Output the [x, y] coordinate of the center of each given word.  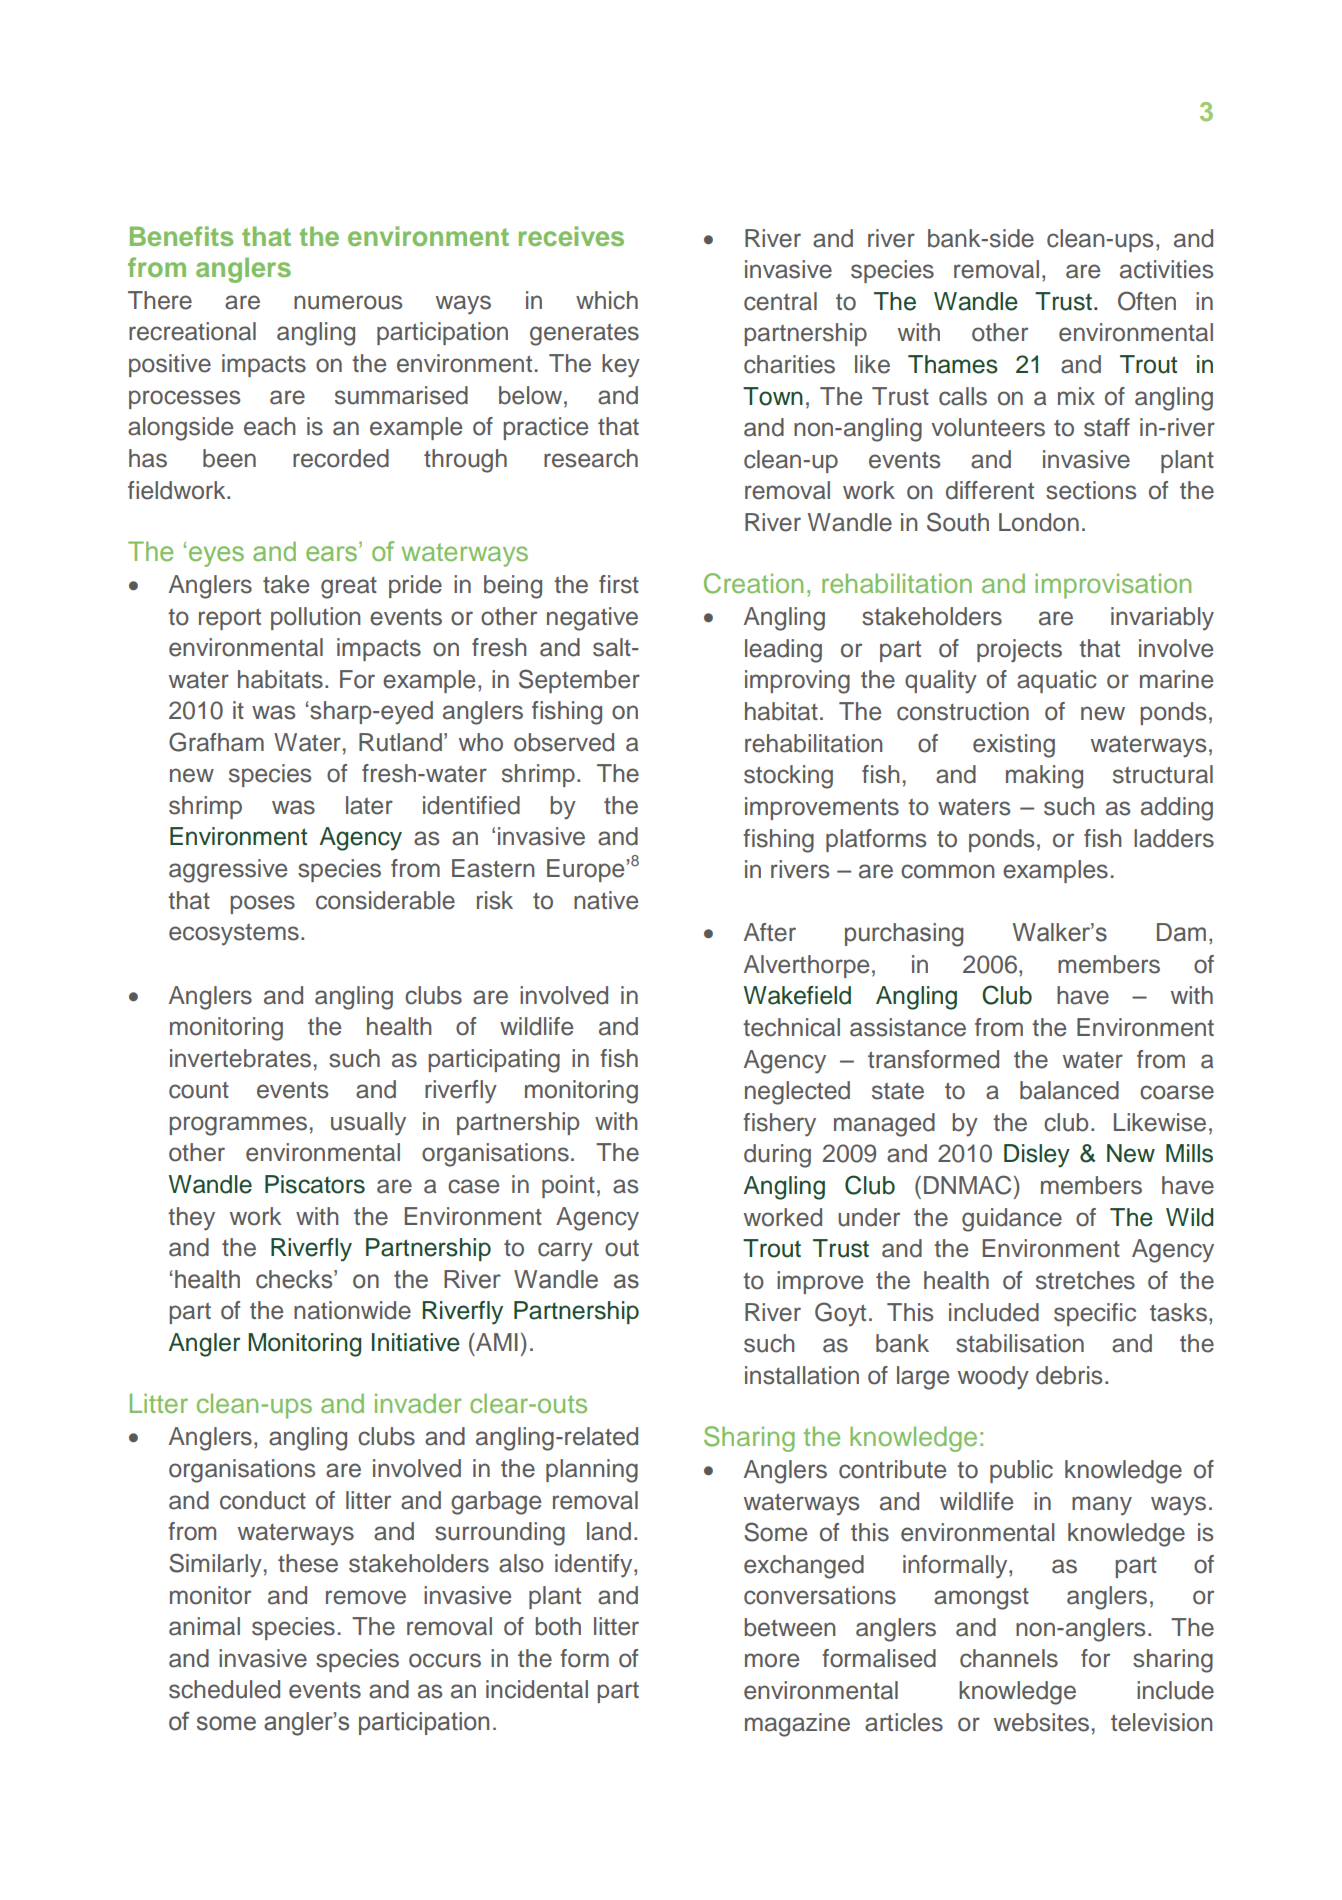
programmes [238, 1126]
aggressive [228, 871]
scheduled [224, 1689]
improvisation [1113, 586]
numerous [348, 302]
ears [331, 554]
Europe [585, 870]
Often [1147, 301]
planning [592, 1471]
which [607, 300]
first [619, 584]
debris [1069, 1375]
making [1044, 777]
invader [418, 1403]
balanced [1069, 1090]
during [777, 1156]
